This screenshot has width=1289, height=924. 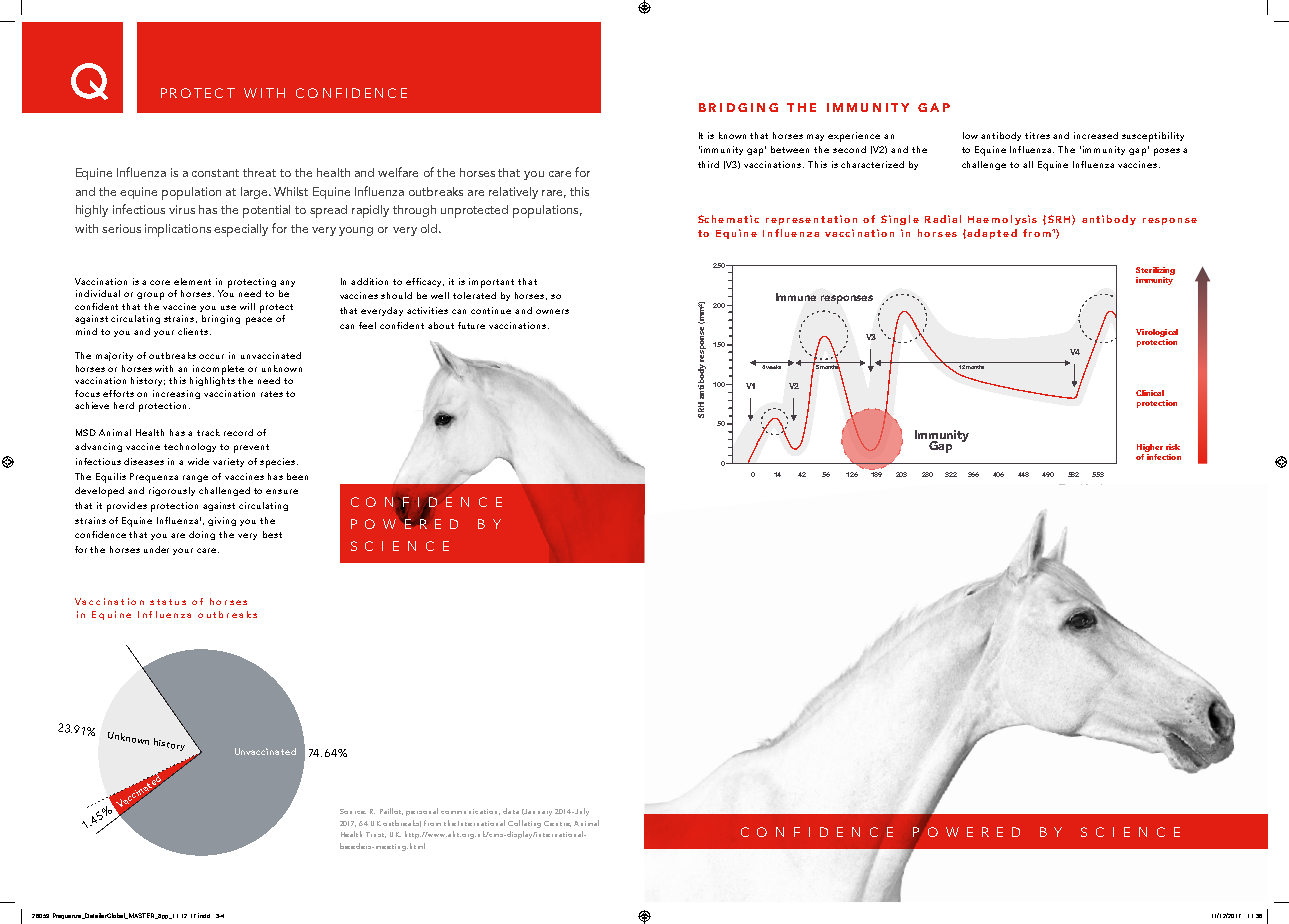 I want to click on BRIDGING, so click(x=738, y=107).
